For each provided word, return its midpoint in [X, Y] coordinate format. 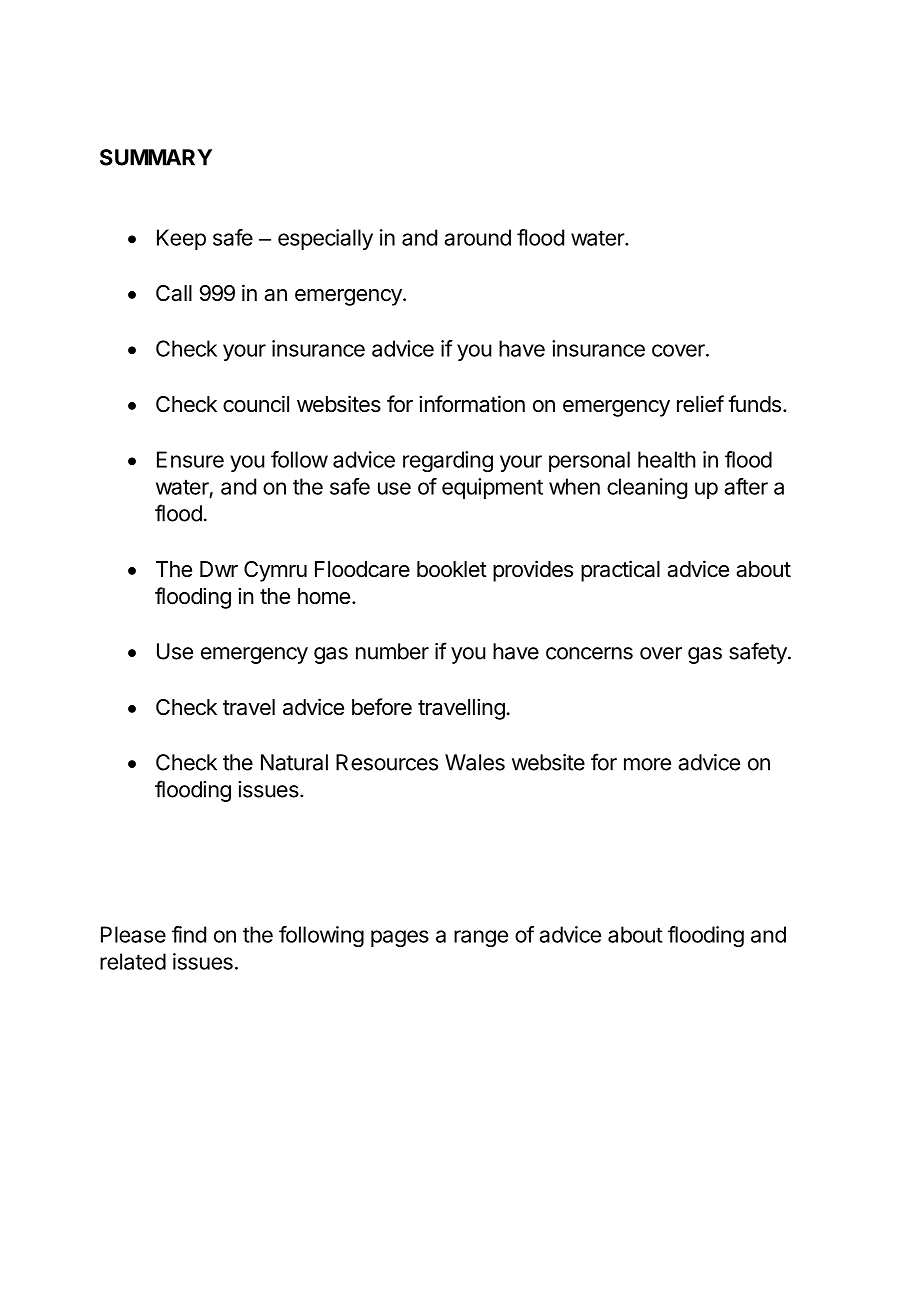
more [647, 764]
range [481, 938]
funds [754, 404]
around [477, 237]
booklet [452, 569]
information [472, 404]
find [189, 934]
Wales [475, 762]
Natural [294, 762]
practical [620, 571]
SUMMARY [156, 157]
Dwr [219, 569]
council [256, 404]
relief [700, 404]
